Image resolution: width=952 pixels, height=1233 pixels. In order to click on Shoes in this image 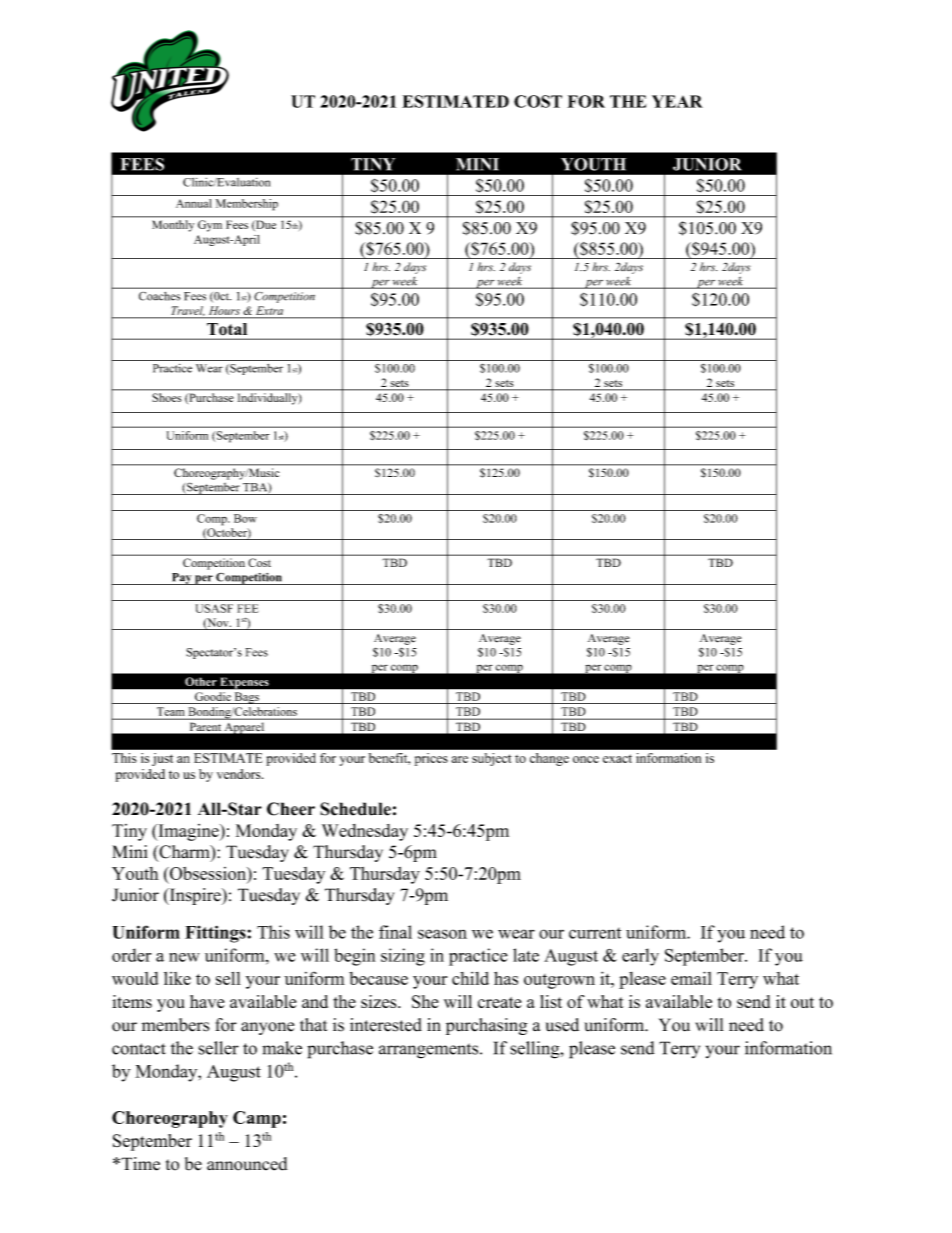, I will do `click(167, 397)`.
